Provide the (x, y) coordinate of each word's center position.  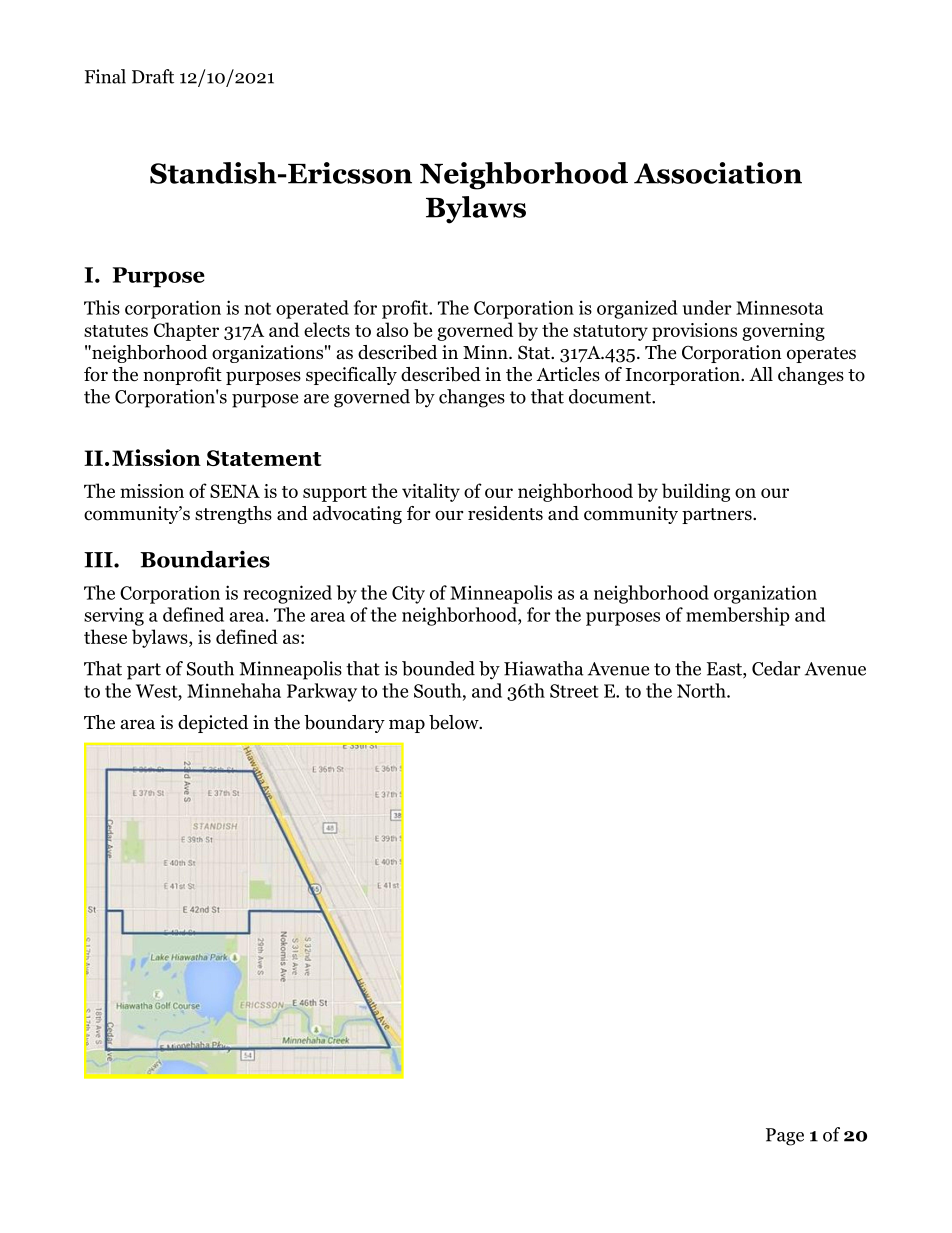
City (408, 594)
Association (718, 173)
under (707, 307)
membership (738, 616)
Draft (153, 76)
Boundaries (205, 559)
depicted (213, 724)
